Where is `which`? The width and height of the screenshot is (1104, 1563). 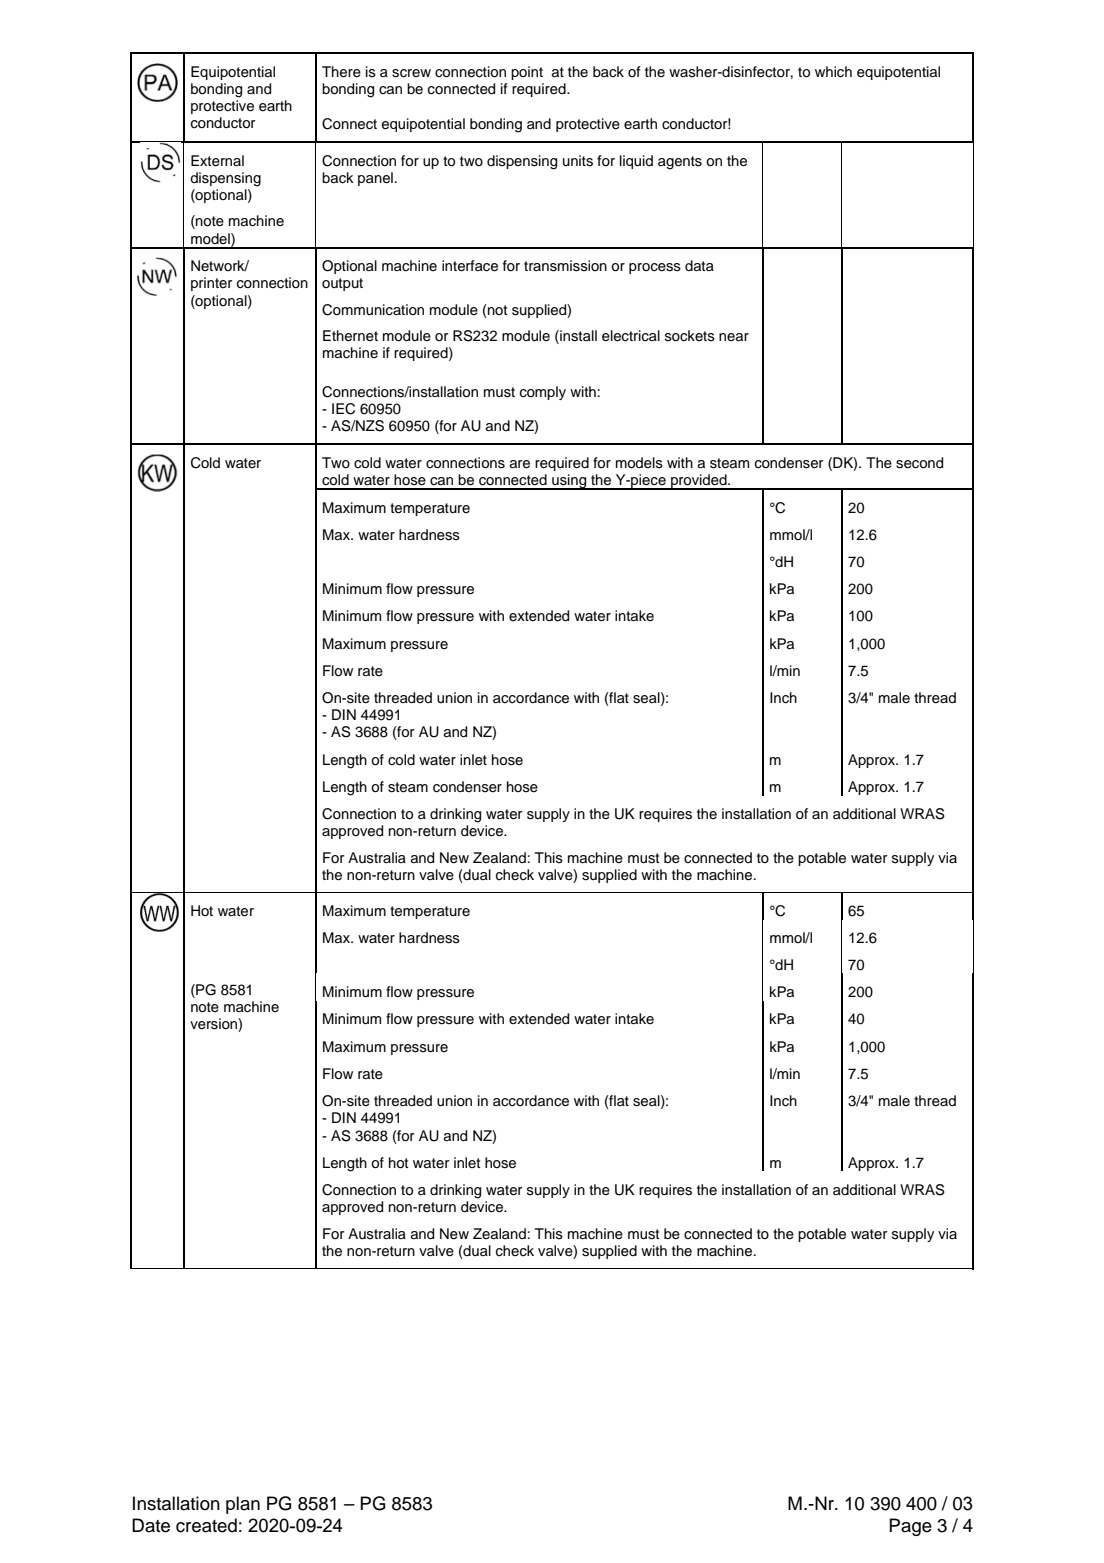
which is located at coordinates (833, 72).
